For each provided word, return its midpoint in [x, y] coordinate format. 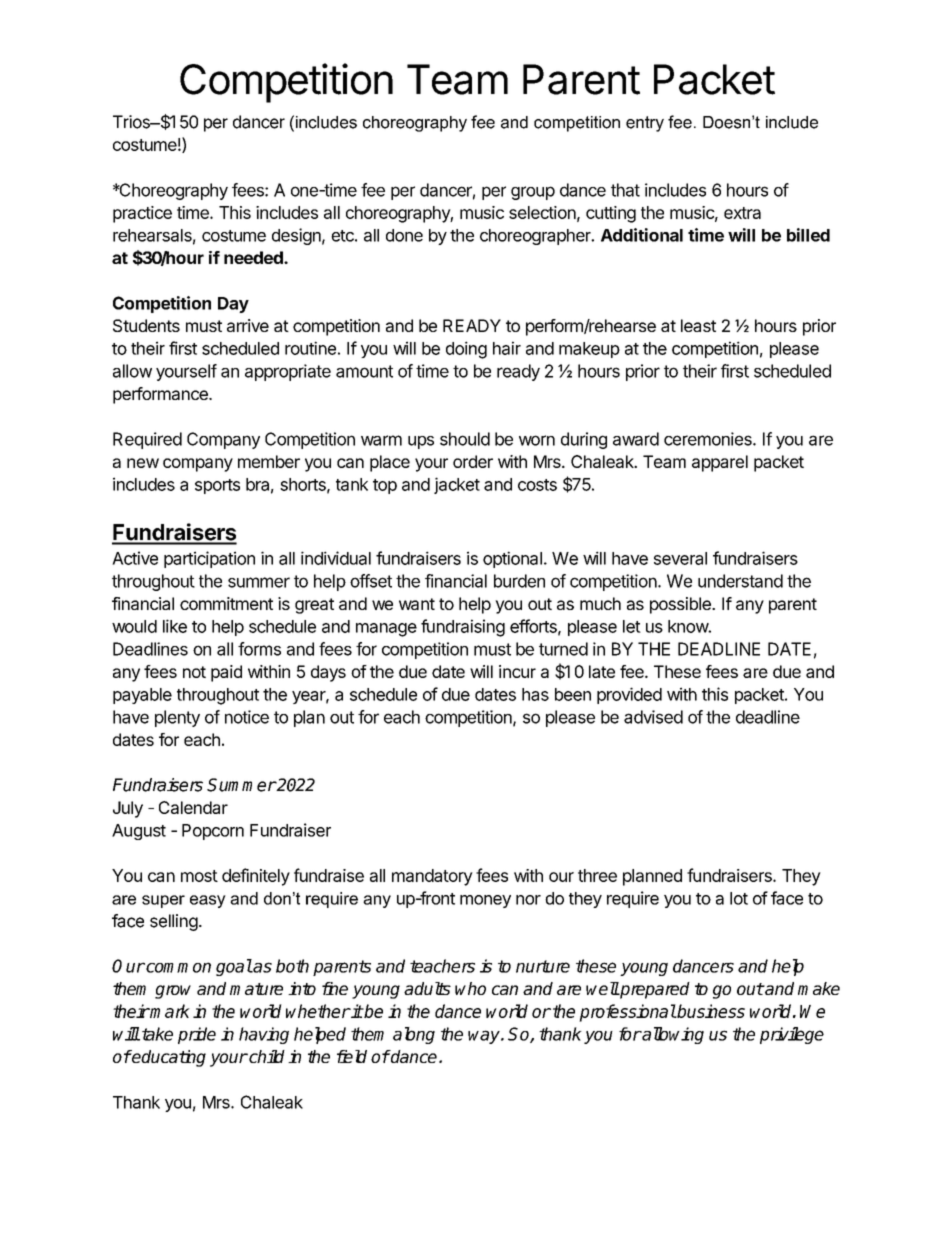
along [414, 1035]
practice [142, 214]
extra [742, 213]
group [533, 193]
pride [197, 1035]
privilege [792, 1035]
